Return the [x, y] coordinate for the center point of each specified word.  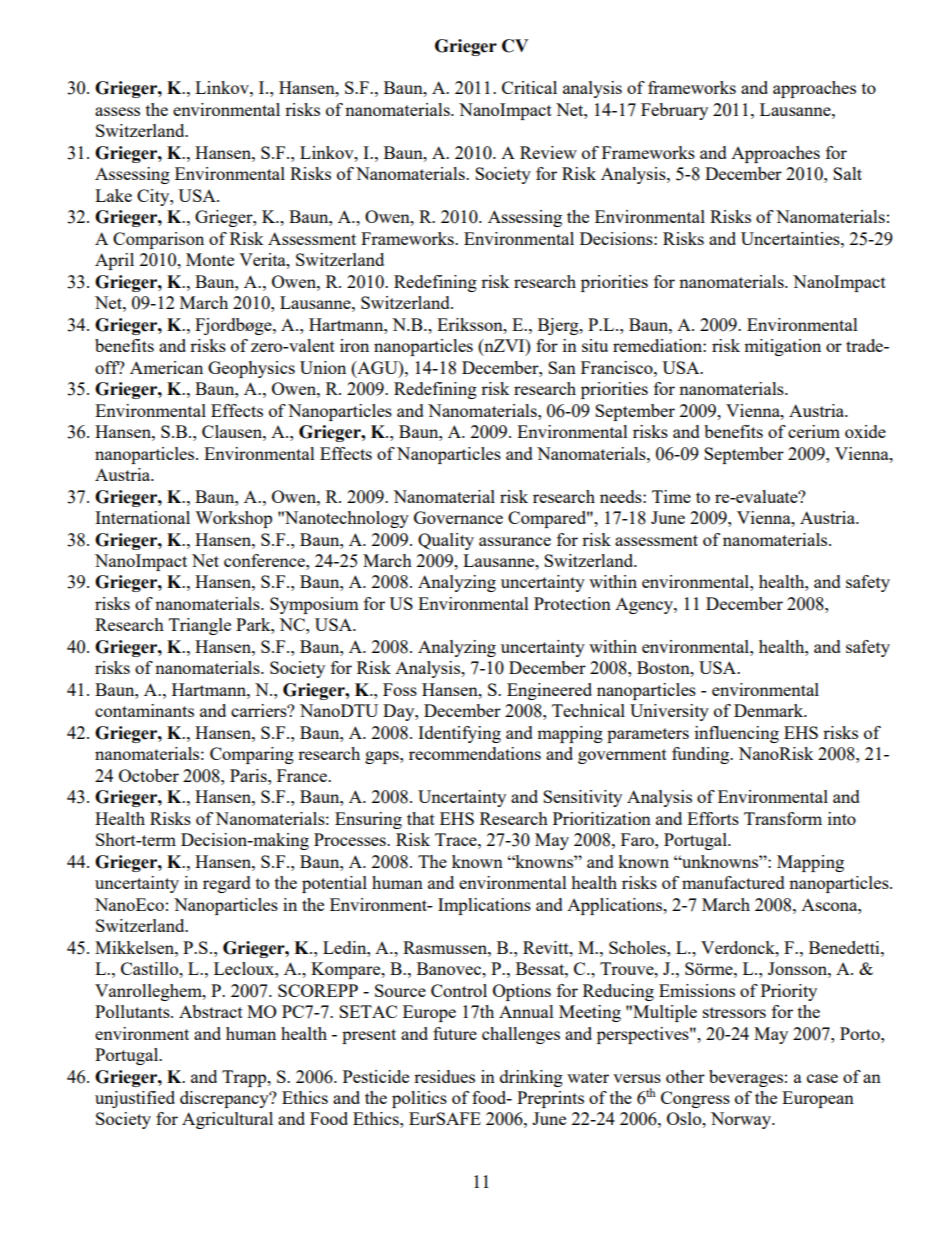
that [421, 818]
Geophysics [251, 369]
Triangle [200, 626]
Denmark [770, 710]
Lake [113, 195]
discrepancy [225, 1099]
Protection [572, 603]
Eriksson [471, 324]
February [674, 111]
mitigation [782, 347]
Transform [783, 818]
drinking [531, 1078]
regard [227, 884]
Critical [529, 87]
